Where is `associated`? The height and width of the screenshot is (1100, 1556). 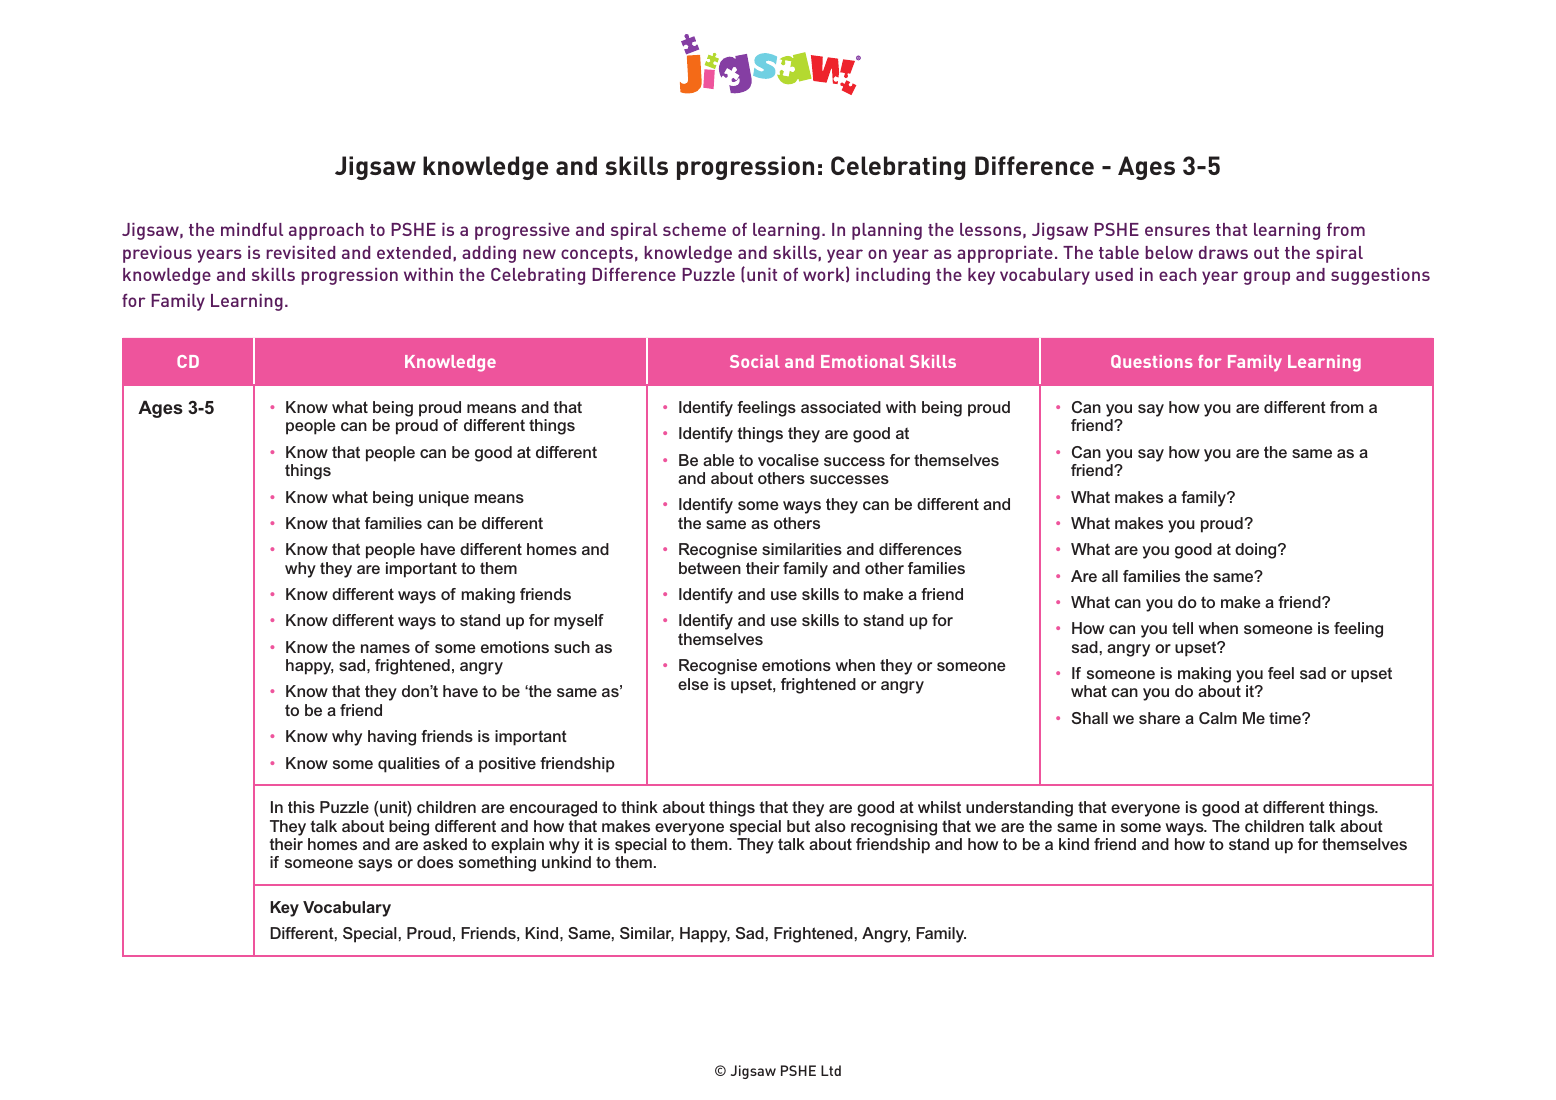 associated is located at coordinates (841, 407).
